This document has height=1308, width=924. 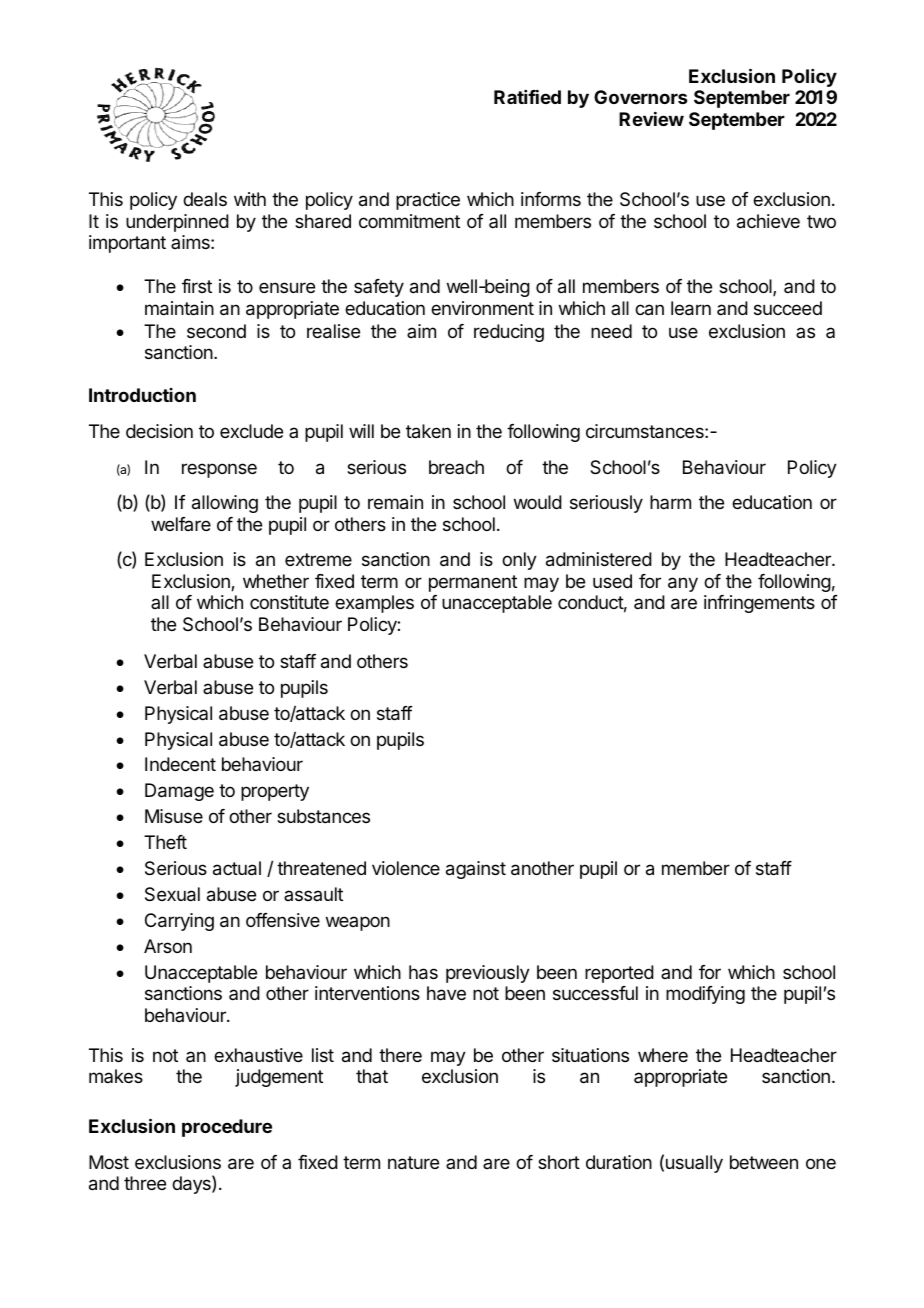 What do you see at coordinates (142, 395) in the document?
I see `Introduction` at bounding box center [142, 395].
